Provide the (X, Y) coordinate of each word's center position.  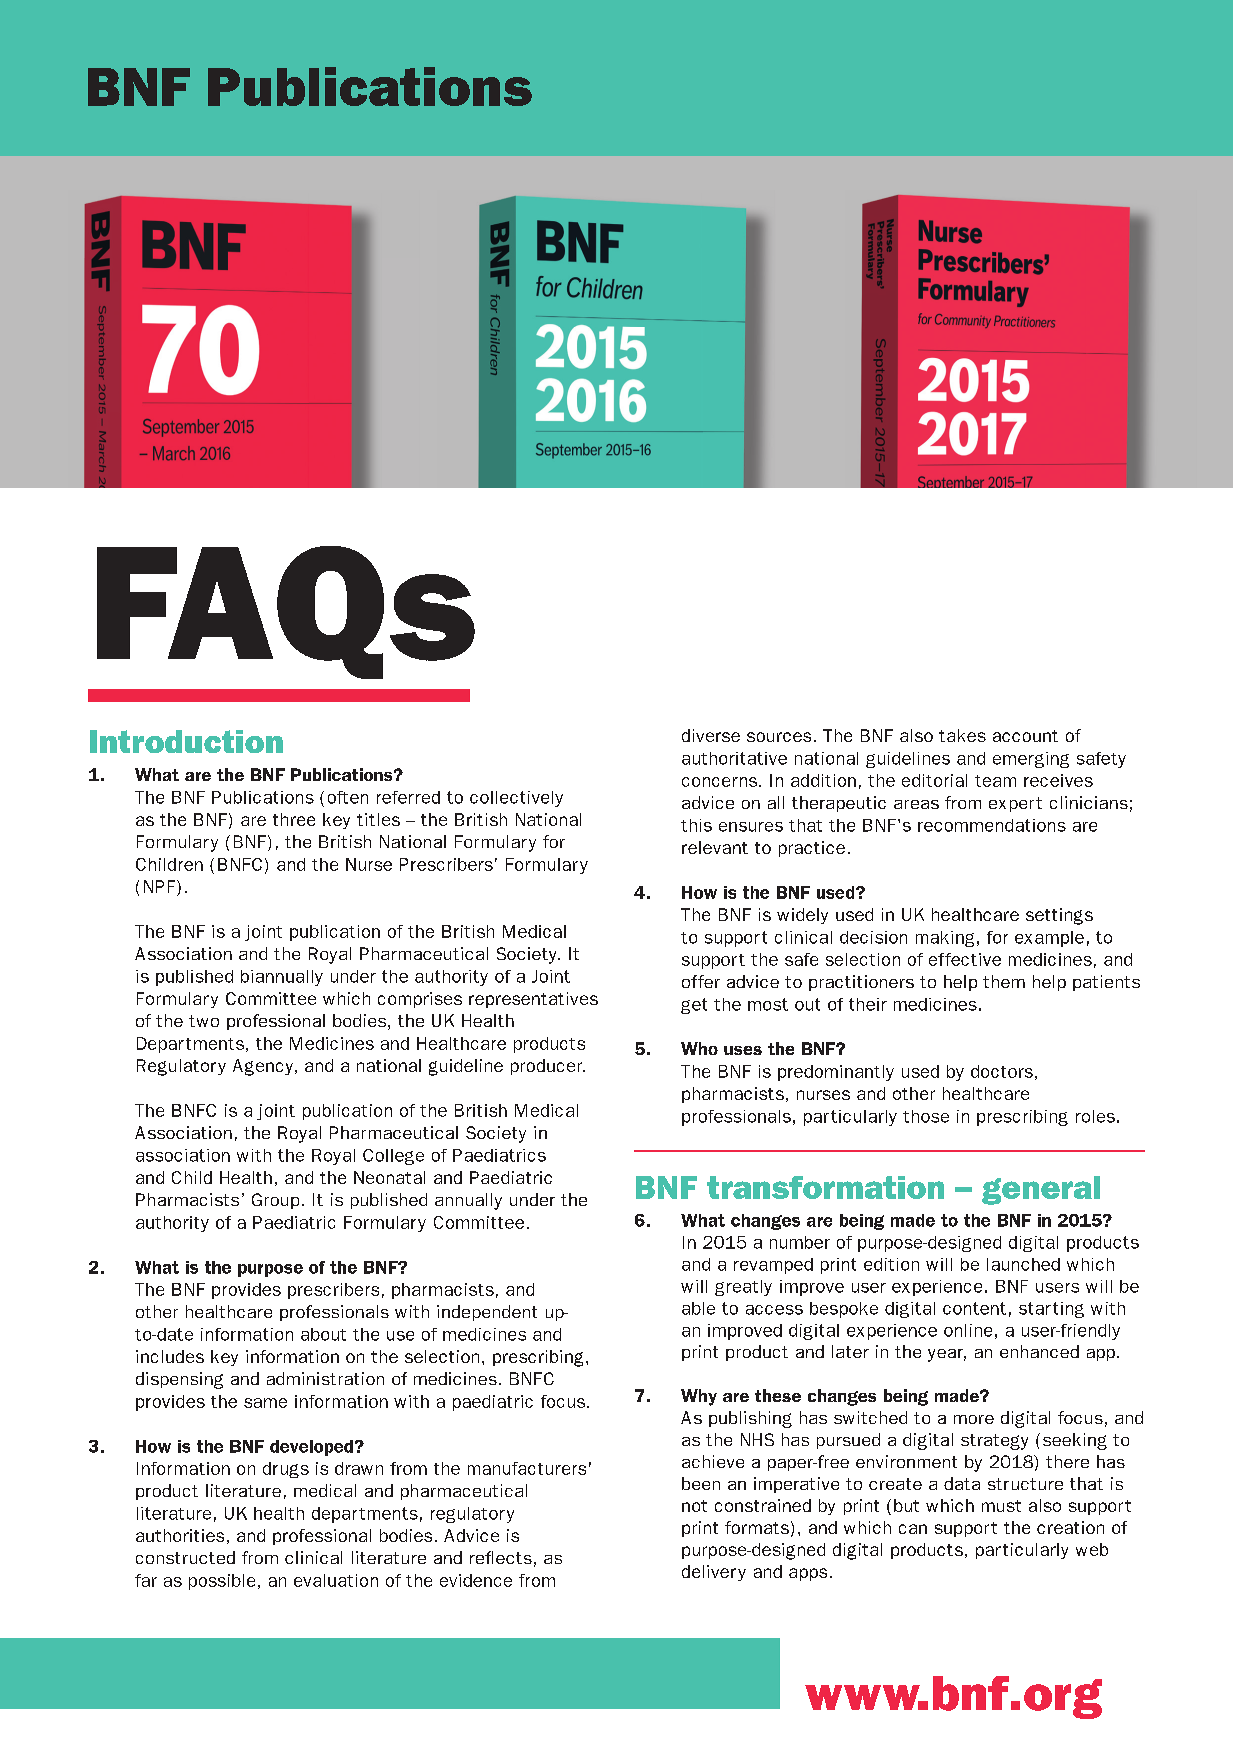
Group (275, 1201)
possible (222, 1582)
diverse (711, 735)
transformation (825, 1187)
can (913, 1529)
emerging (1031, 760)
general (1041, 1190)
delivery (714, 1573)
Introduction (186, 741)
